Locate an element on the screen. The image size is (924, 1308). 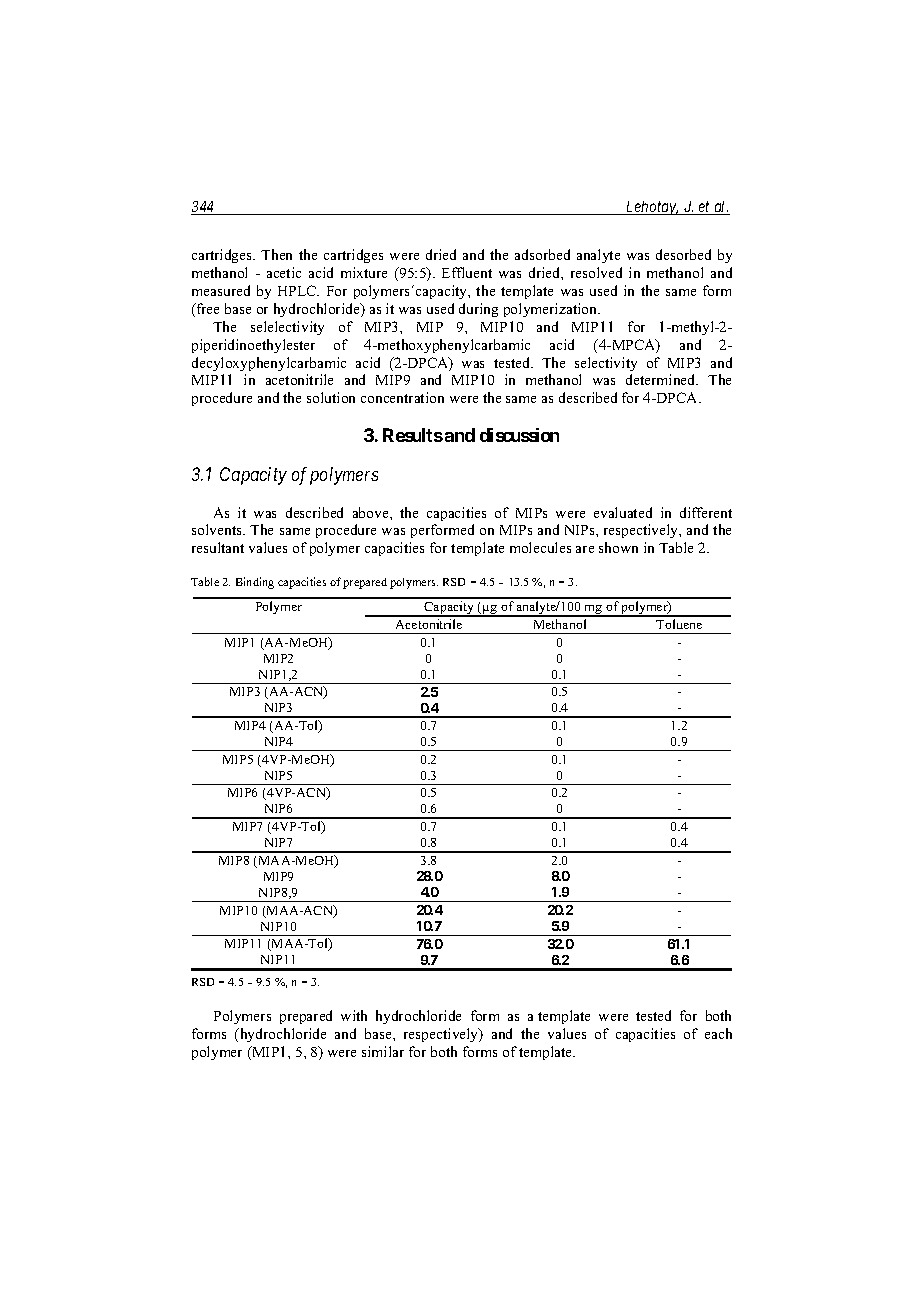
acetic is located at coordinates (284, 272).
